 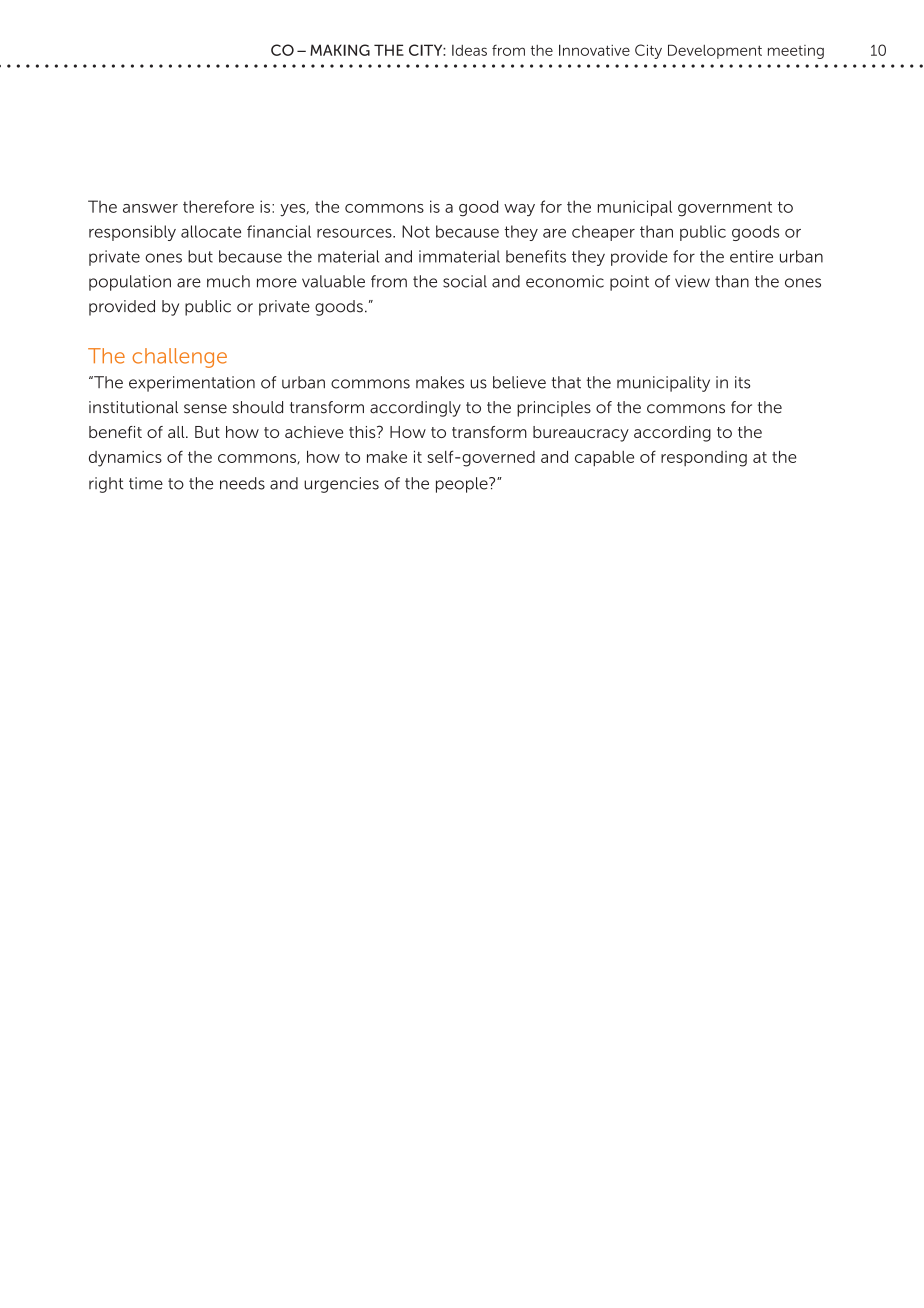 I want to click on time, so click(x=146, y=483).
